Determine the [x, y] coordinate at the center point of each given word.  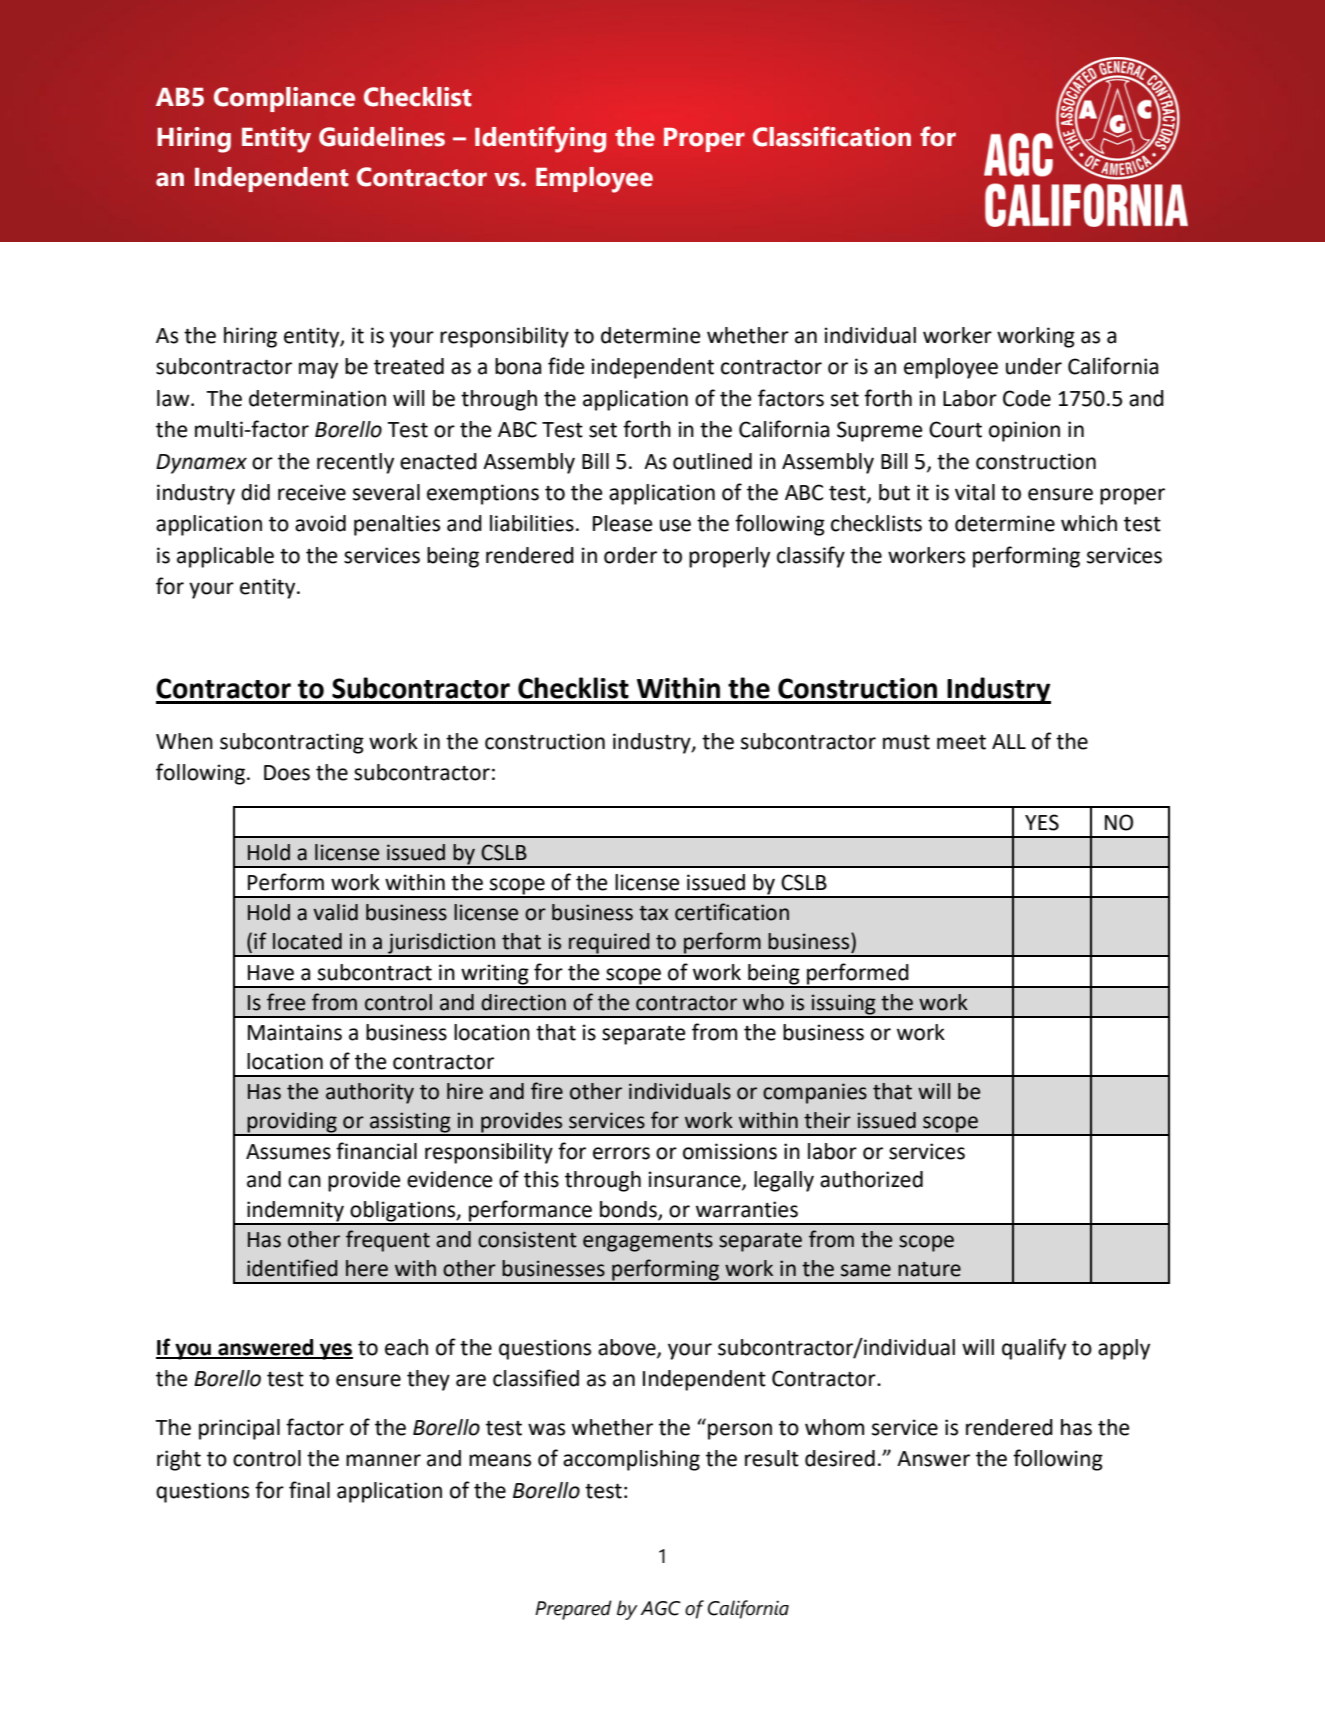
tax [653, 913]
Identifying [540, 139]
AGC [661, 1608]
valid [335, 912]
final [309, 1490]
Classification [832, 136]
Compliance [284, 99]
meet [961, 742]
